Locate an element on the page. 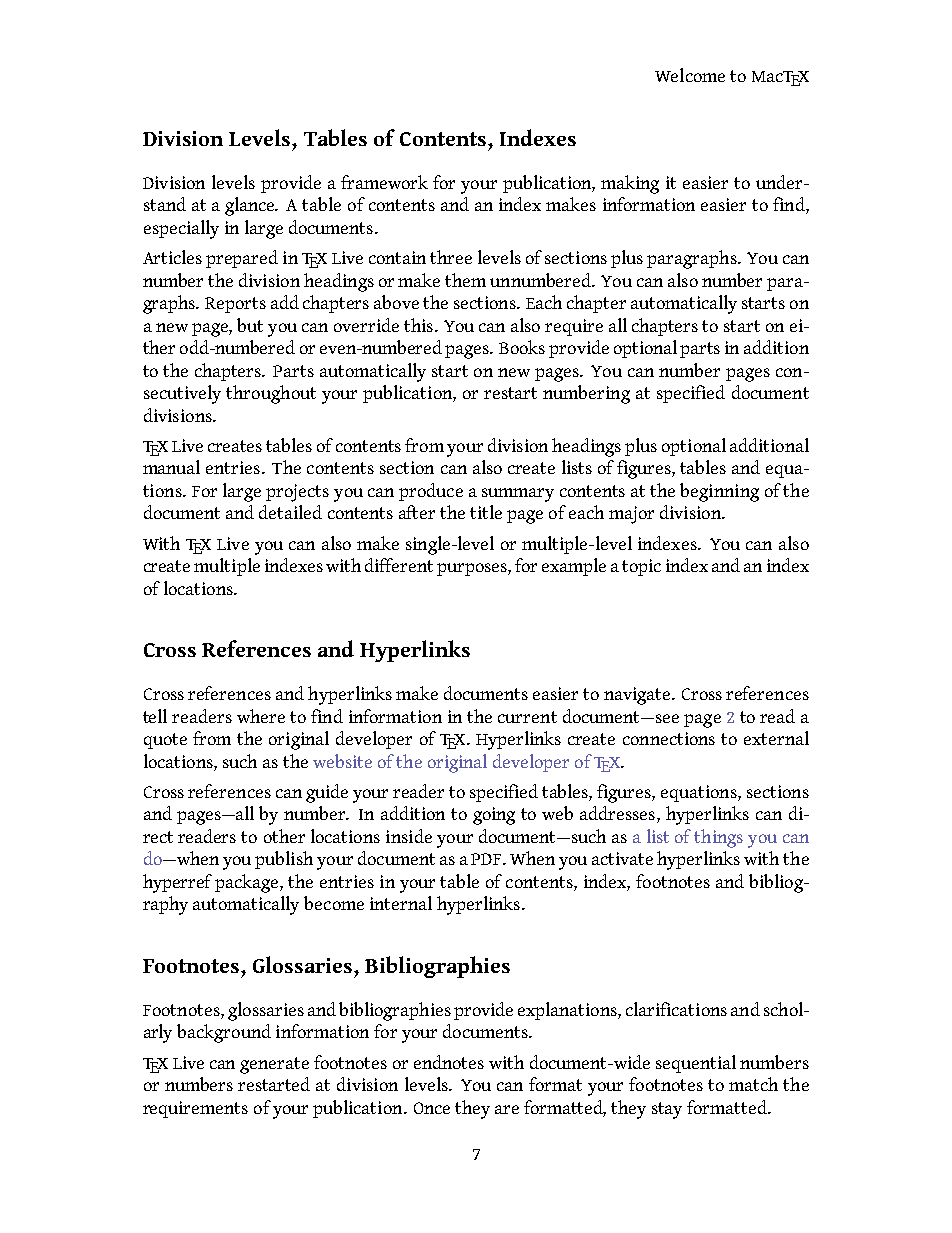  endnotes is located at coordinates (449, 1062).
